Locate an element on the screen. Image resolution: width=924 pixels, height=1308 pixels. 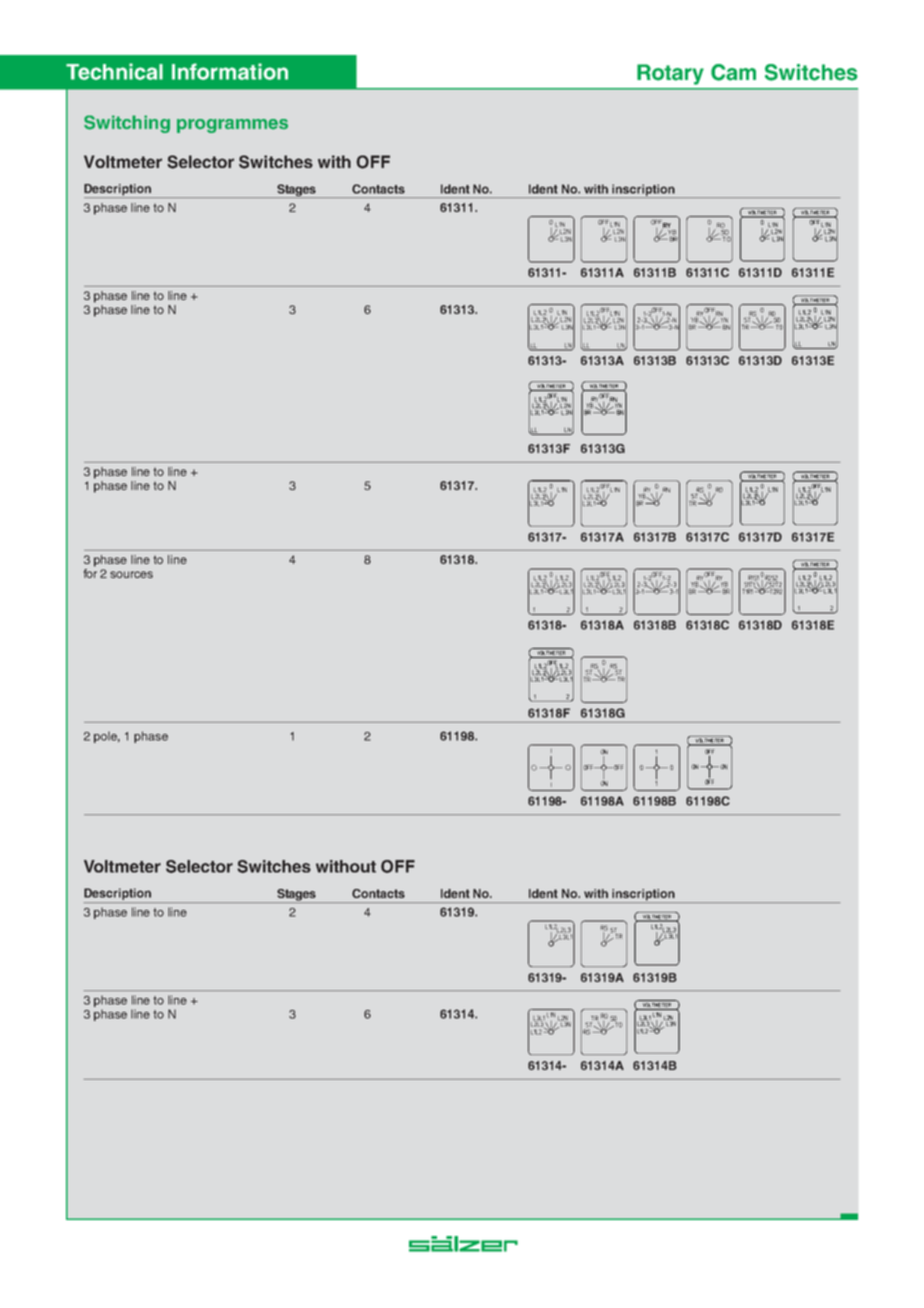
sources is located at coordinates (131, 574).
